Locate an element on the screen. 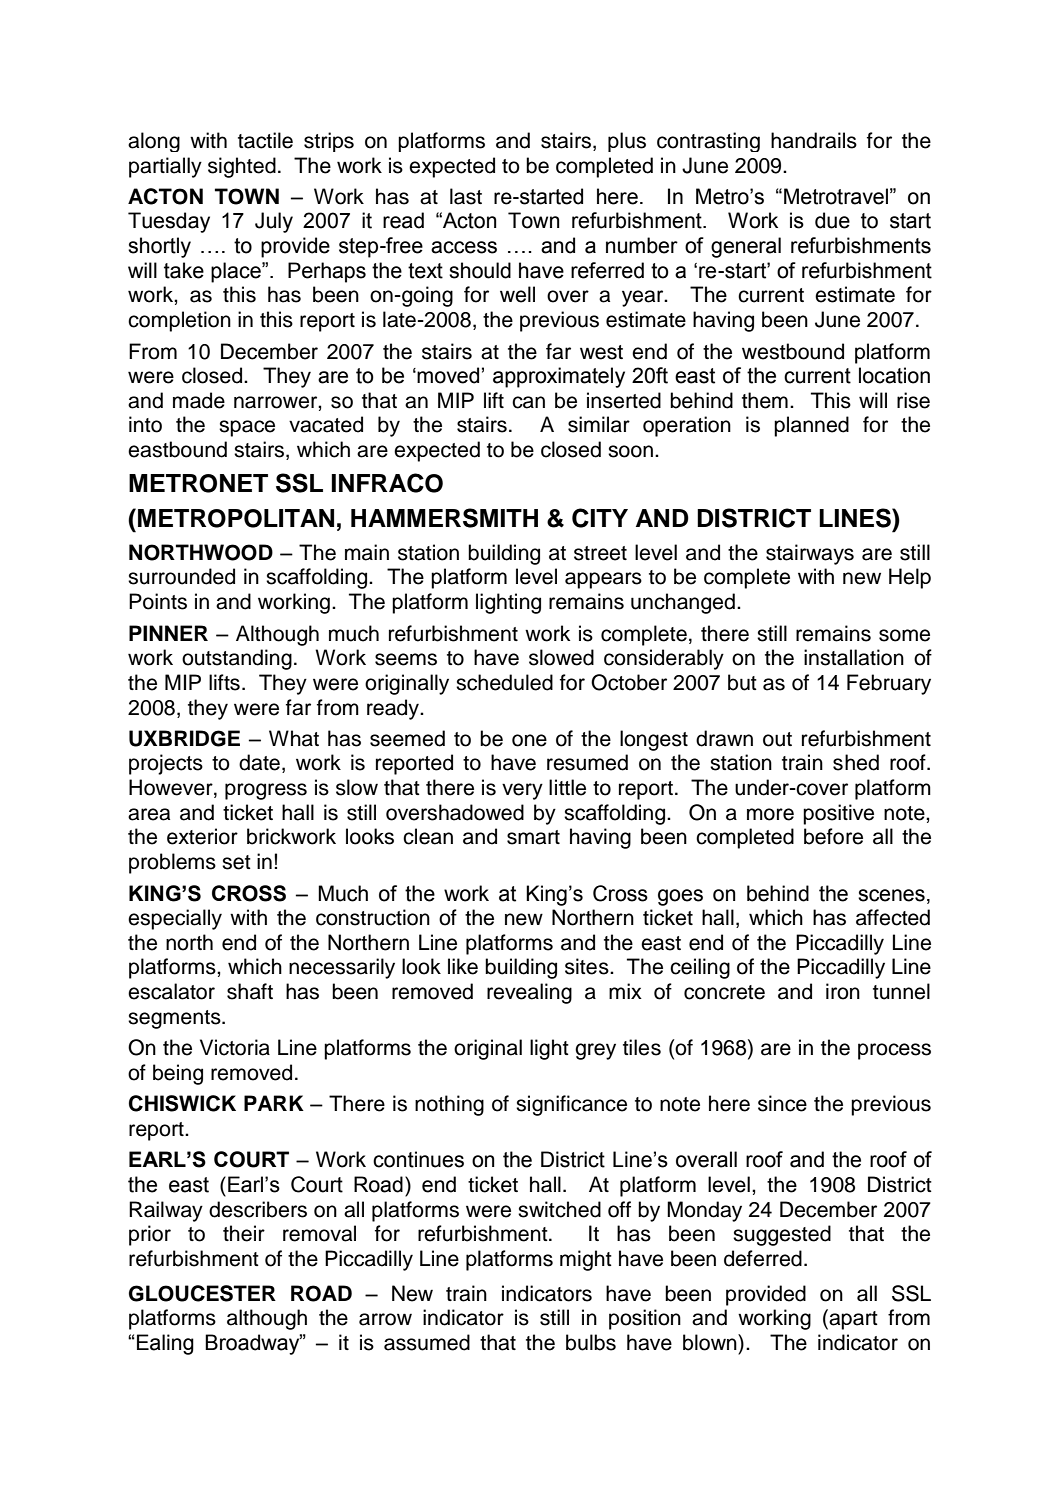 The image size is (1060, 1498). space is located at coordinates (247, 428).
